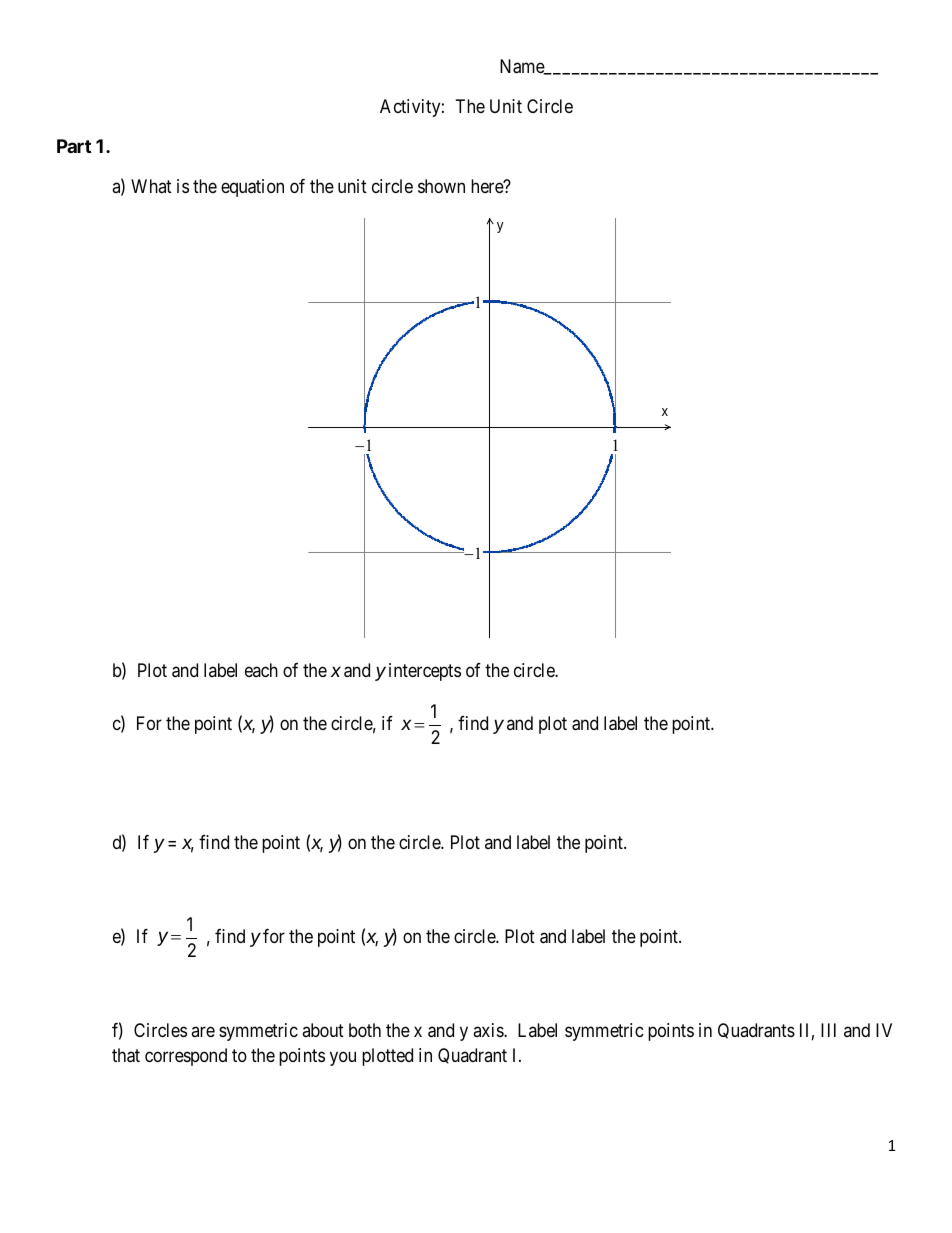 The image size is (952, 1233). What do you see at coordinates (252, 188) in the page?
I see `equation` at bounding box center [252, 188].
